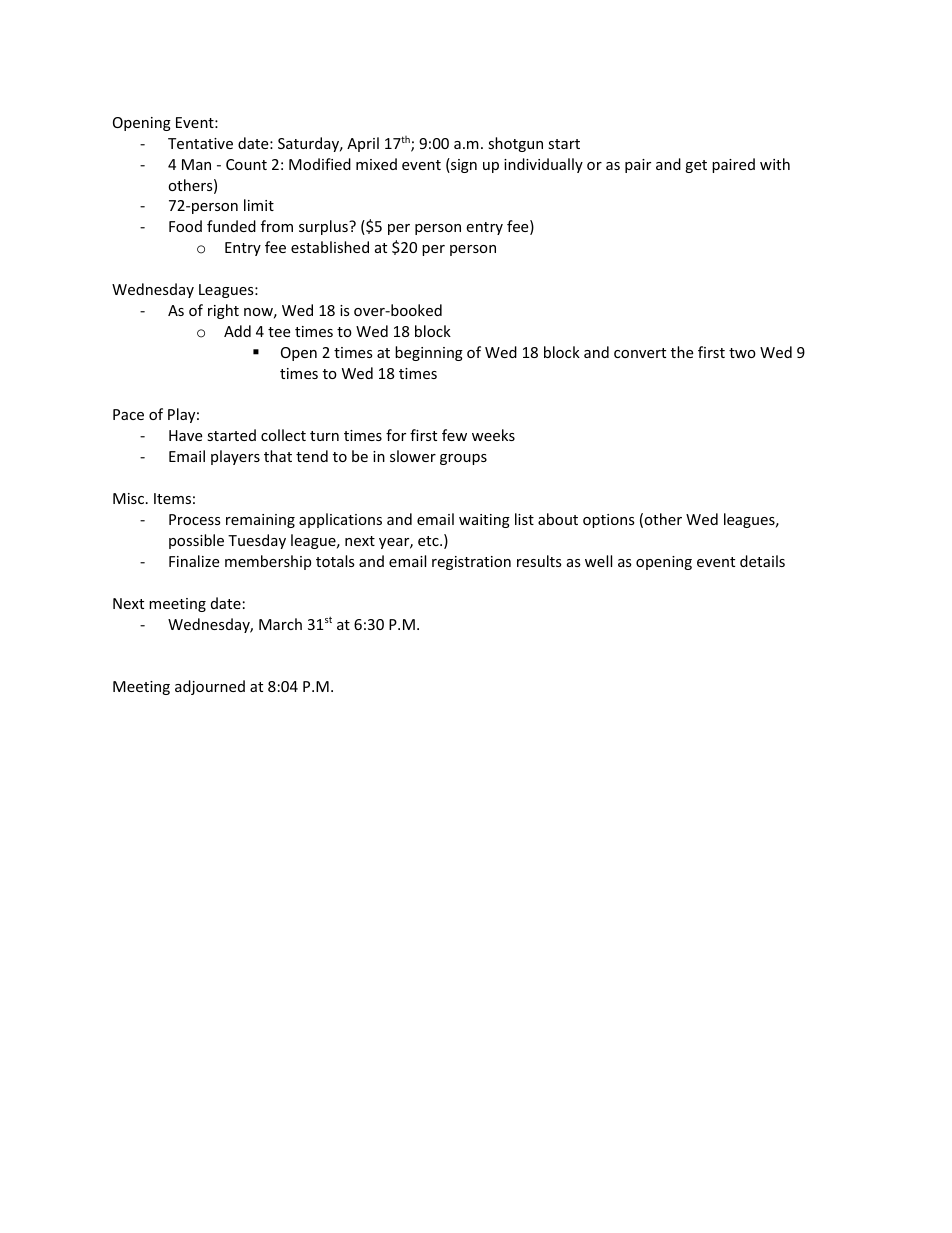 This screenshot has width=952, height=1233. What do you see at coordinates (429, 353) in the screenshot?
I see `beginning` at bounding box center [429, 353].
